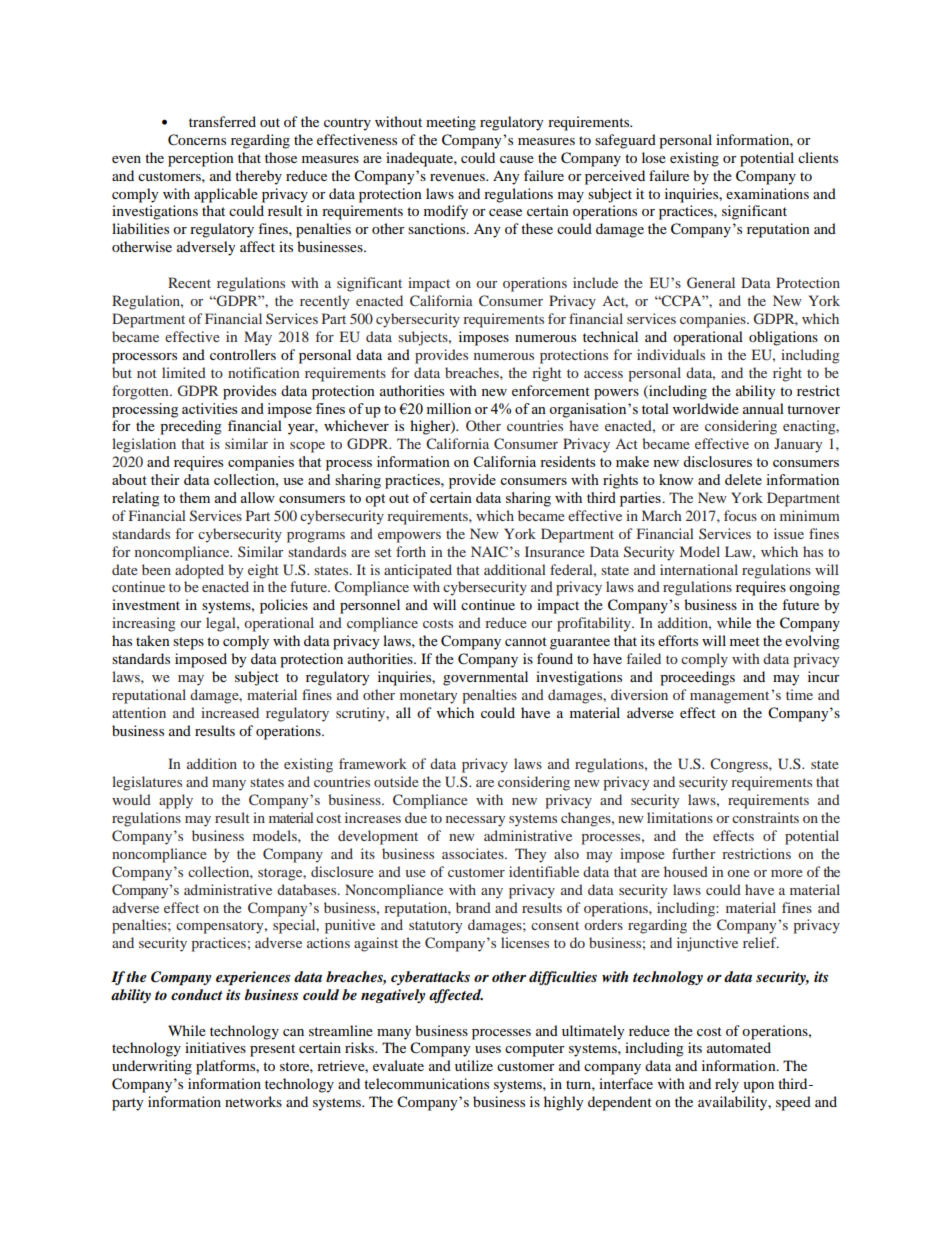 The image size is (952, 1233). I want to click on perception, so click(201, 159).
